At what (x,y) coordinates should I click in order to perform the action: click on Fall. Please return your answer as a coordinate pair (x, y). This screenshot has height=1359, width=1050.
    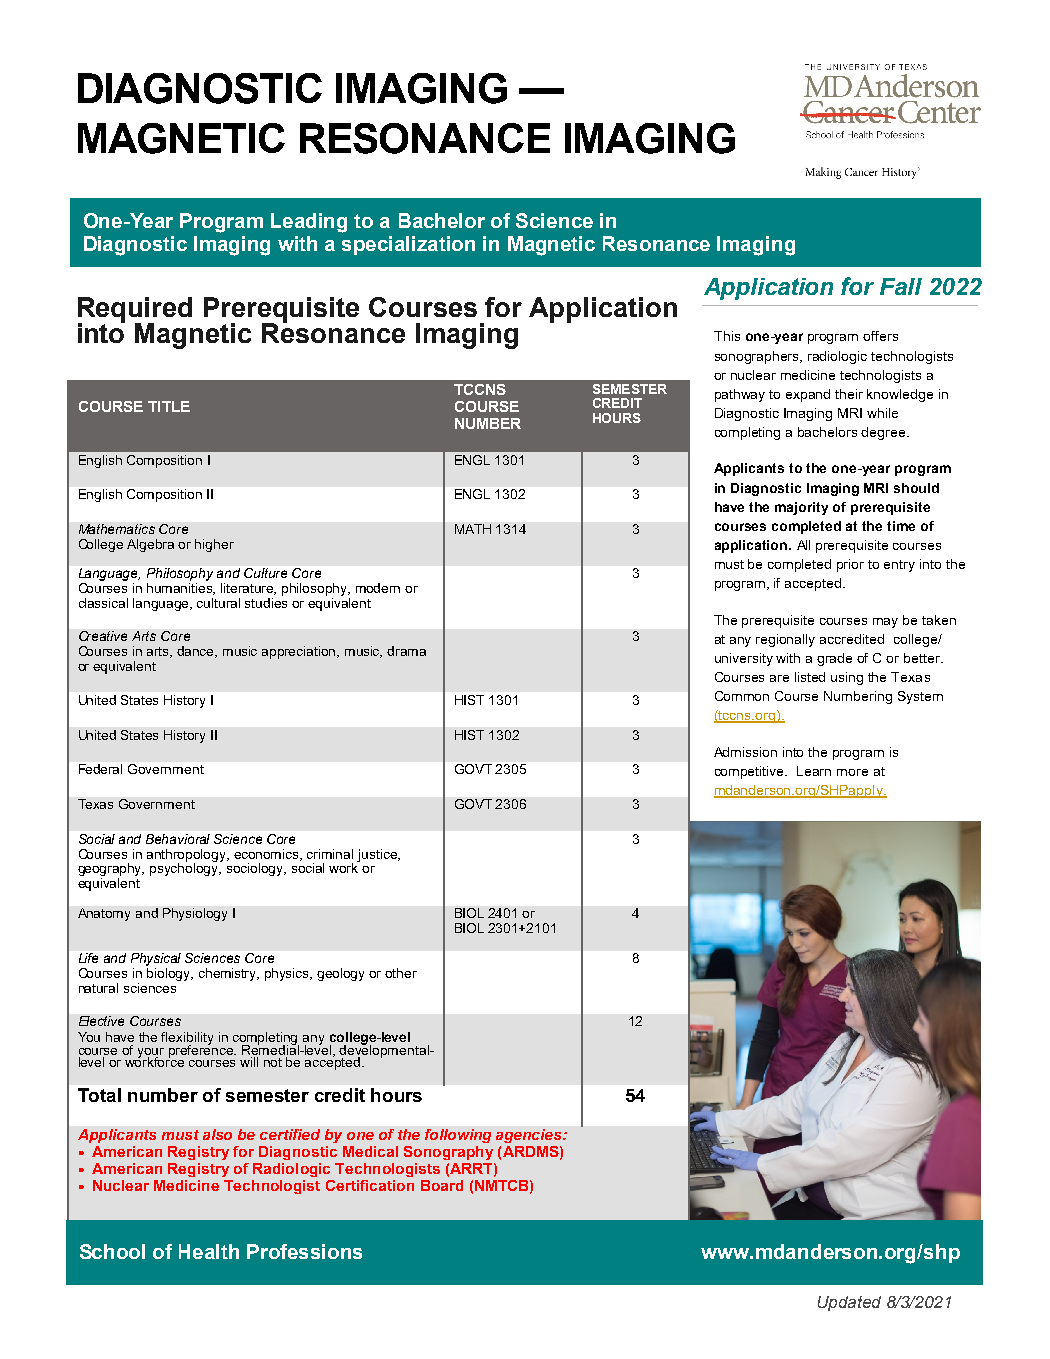
    Looking at the image, I should click on (901, 286).
